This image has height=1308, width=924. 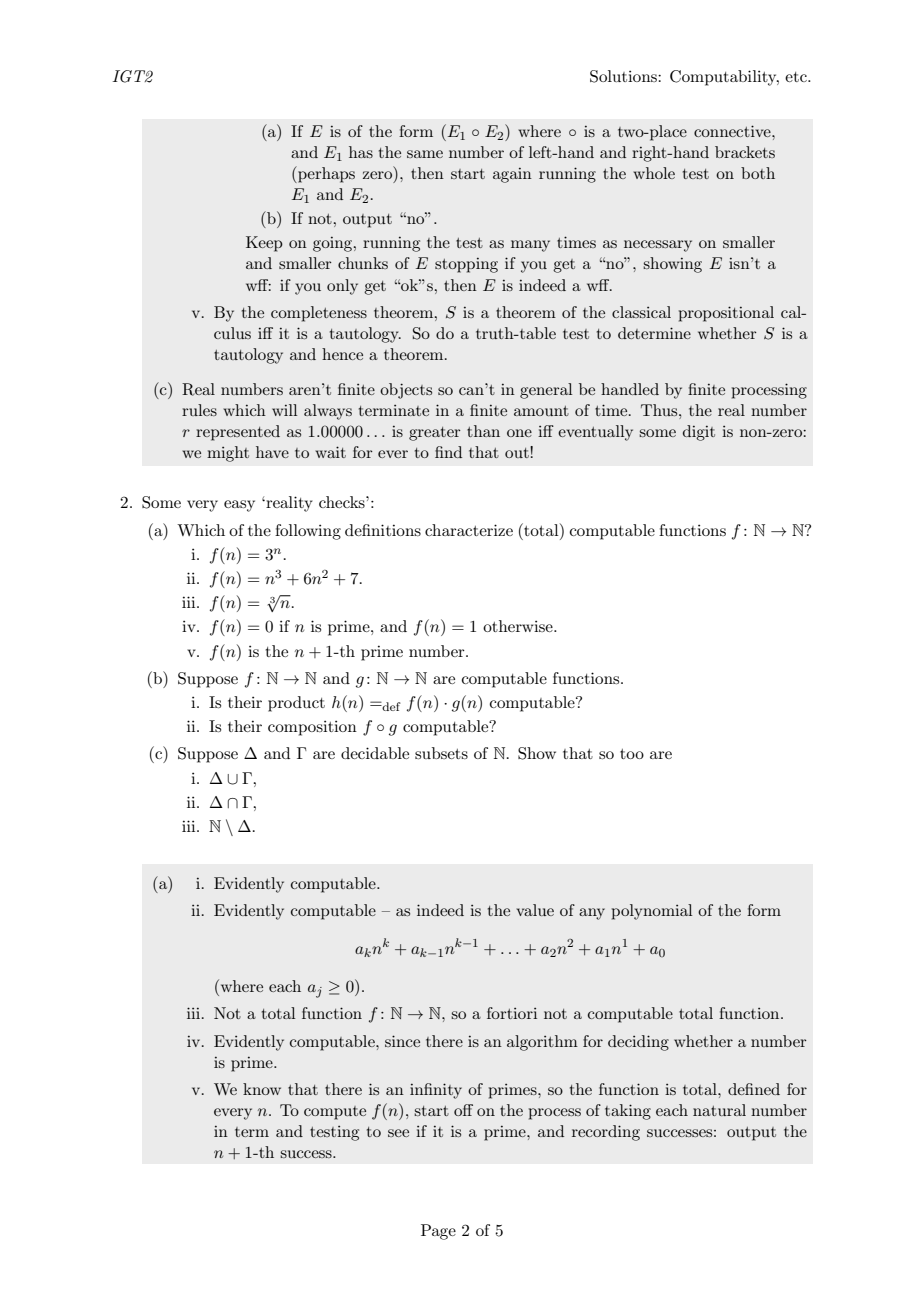 I want to click on digit, so click(x=699, y=433).
